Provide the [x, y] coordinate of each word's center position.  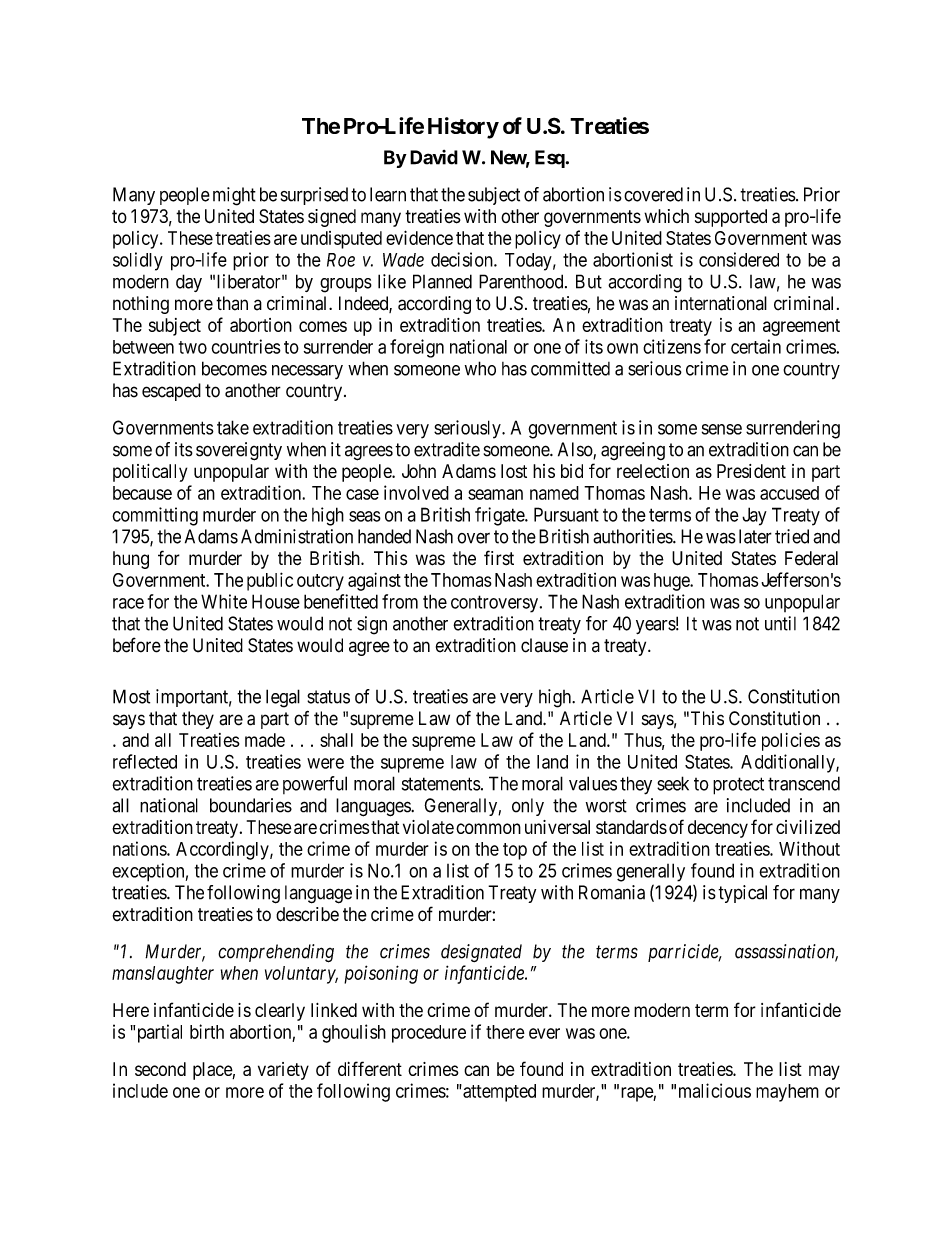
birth [207, 1031]
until [780, 623]
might [234, 196]
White [224, 601]
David [434, 157]
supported [731, 218]
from [400, 601]
